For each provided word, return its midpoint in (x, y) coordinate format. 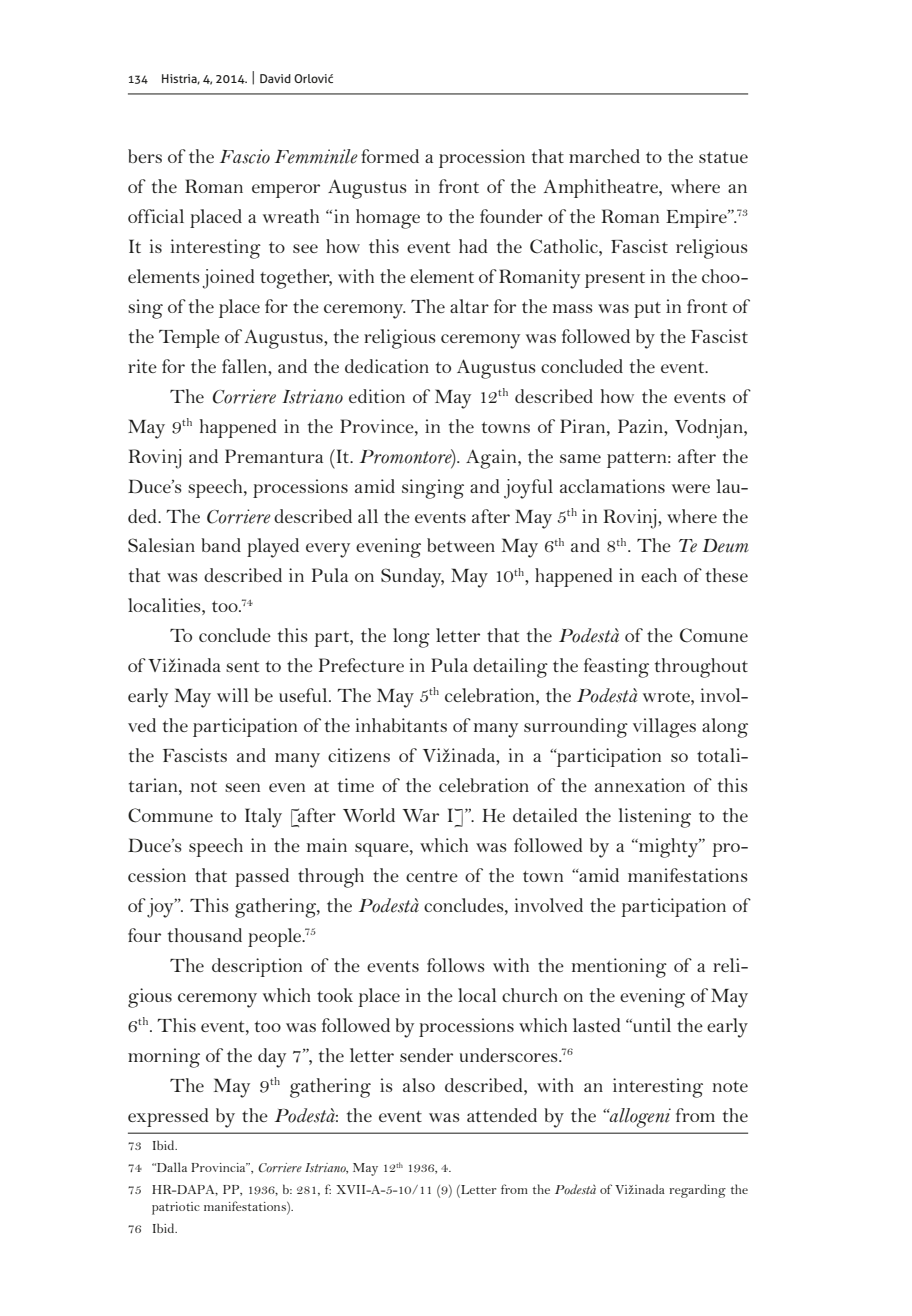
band (221, 545)
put (647, 310)
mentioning (619, 968)
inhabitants (401, 725)
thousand (205, 935)
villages (664, 728)
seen (242, 787)
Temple (189, 338)
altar (469, 306)
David (275, 78)
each (659, 575)
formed (390, 156)
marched (604, 156)
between (461, 545)
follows (456, 965)
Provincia (219, 1167)
